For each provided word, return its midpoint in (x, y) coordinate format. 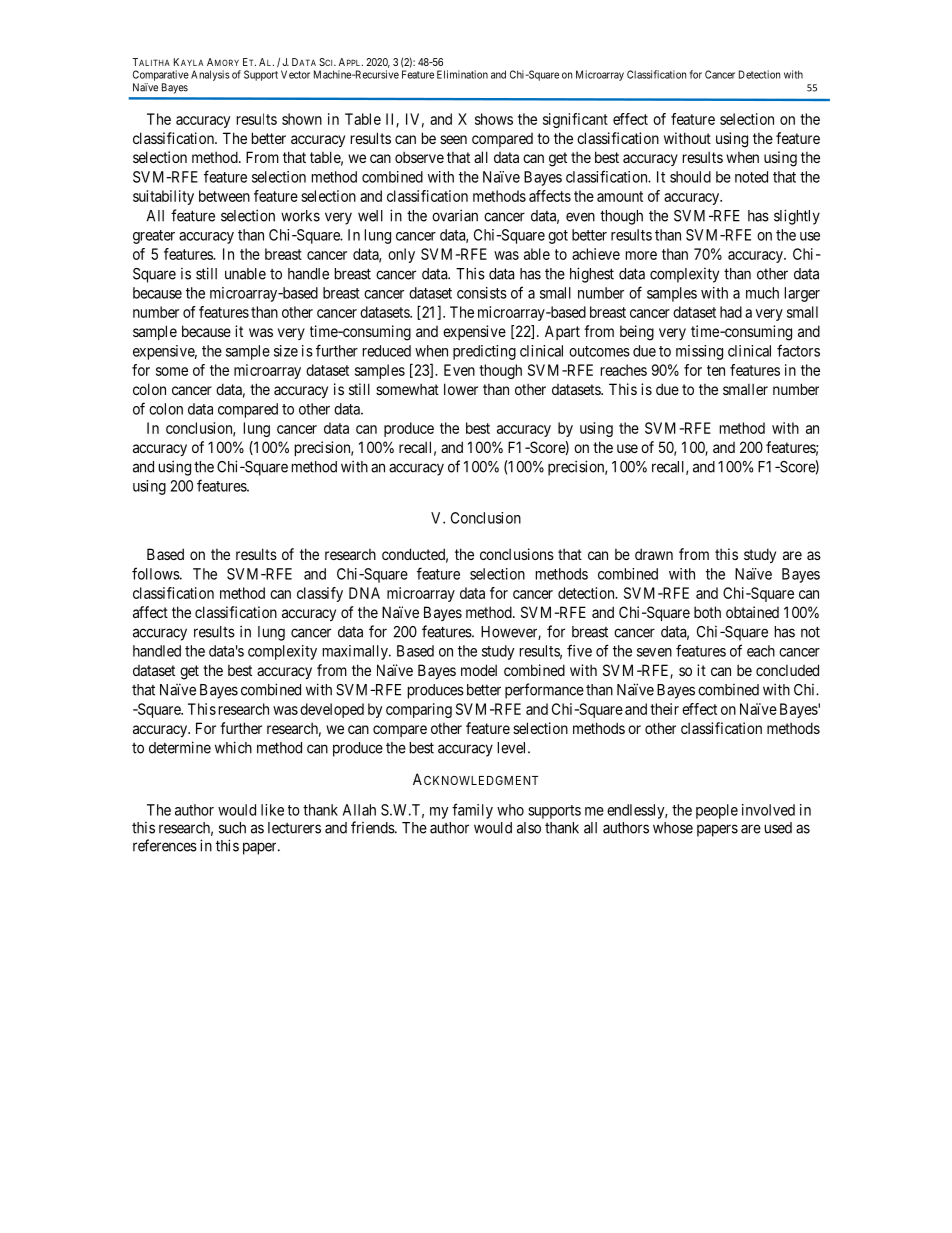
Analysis (210, 75)
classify (320, 594)
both (707, 612)
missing (699, 352)
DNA (364, 593)
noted (751, 177)
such (232, 828)
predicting (484, 352)
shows (494, 119)
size (286, 351)
